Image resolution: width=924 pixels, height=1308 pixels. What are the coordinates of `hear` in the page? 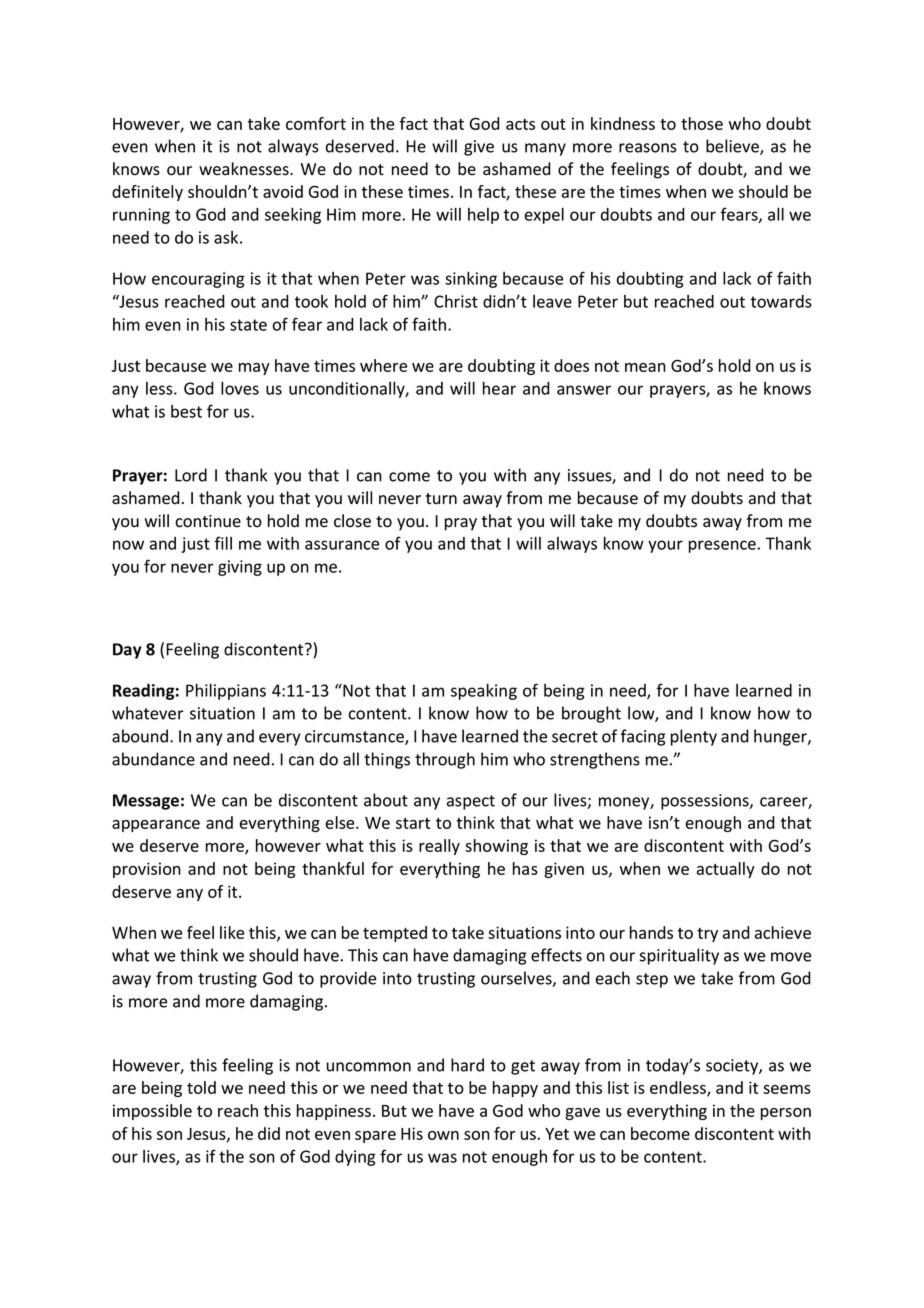 It's located at (499, 388).
